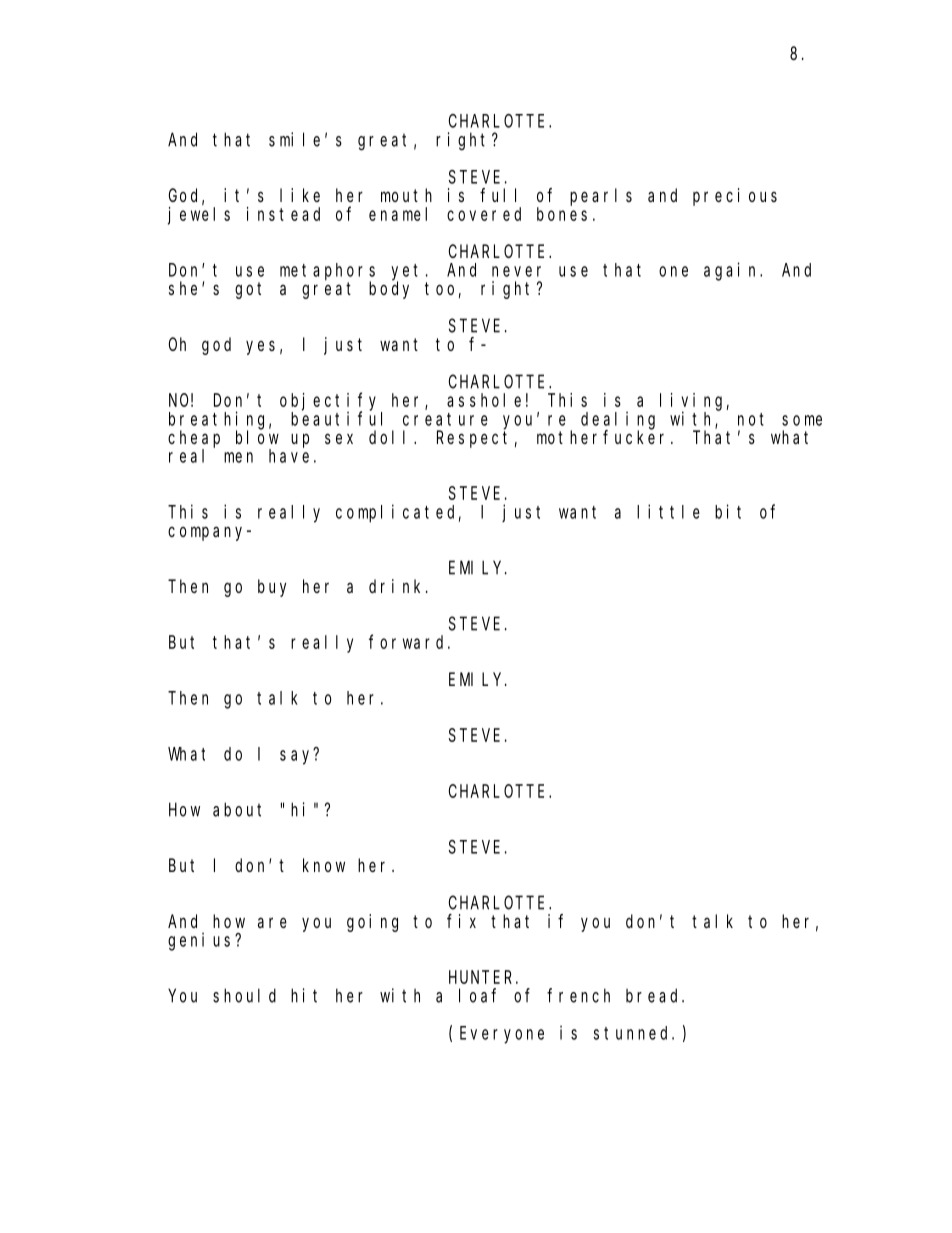  What do you see at coordinates (297, 757) in the screenshot?
I see `say` at bounding box center [297, 757].
